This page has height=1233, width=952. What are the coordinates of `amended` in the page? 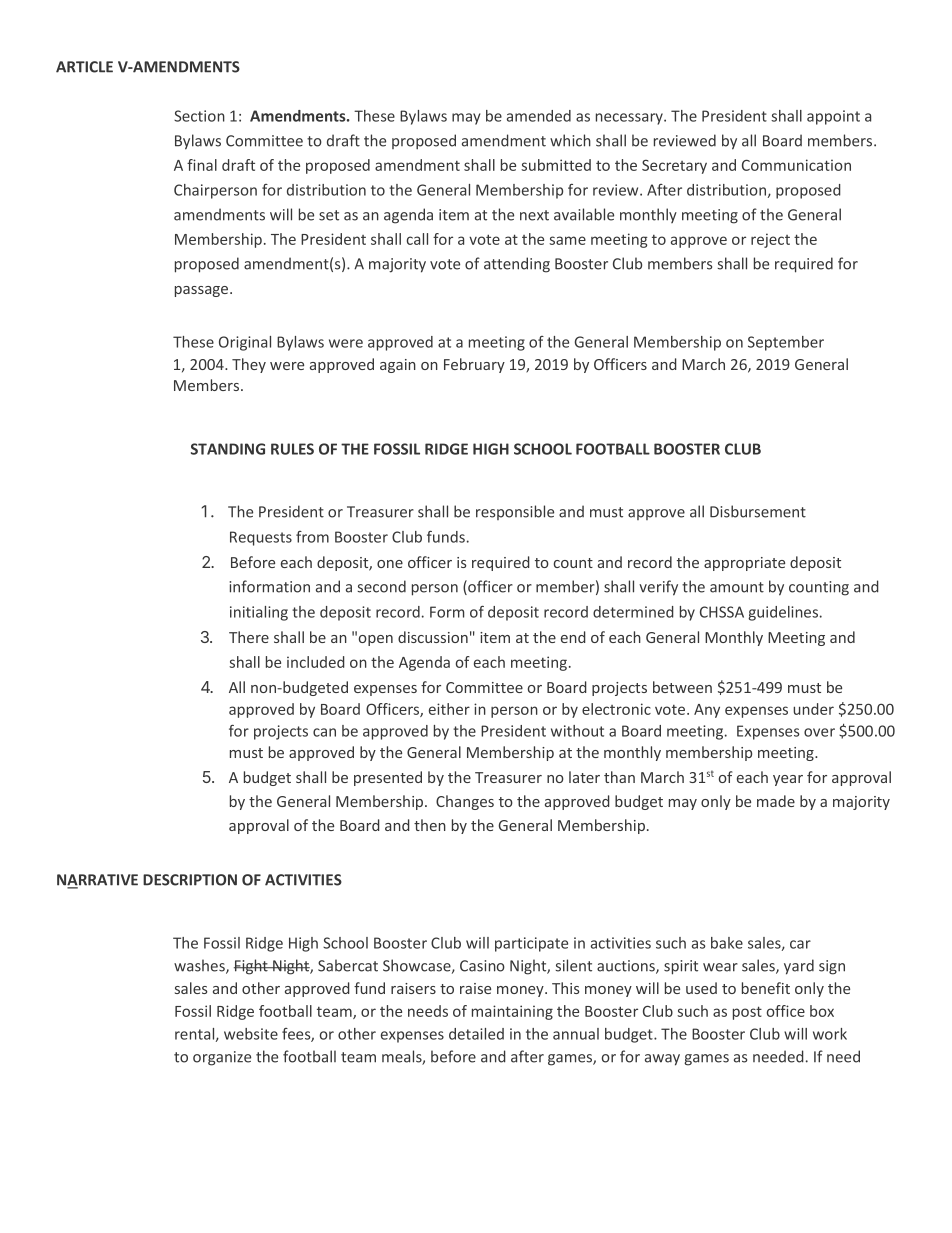 It's located at (539, 116).
